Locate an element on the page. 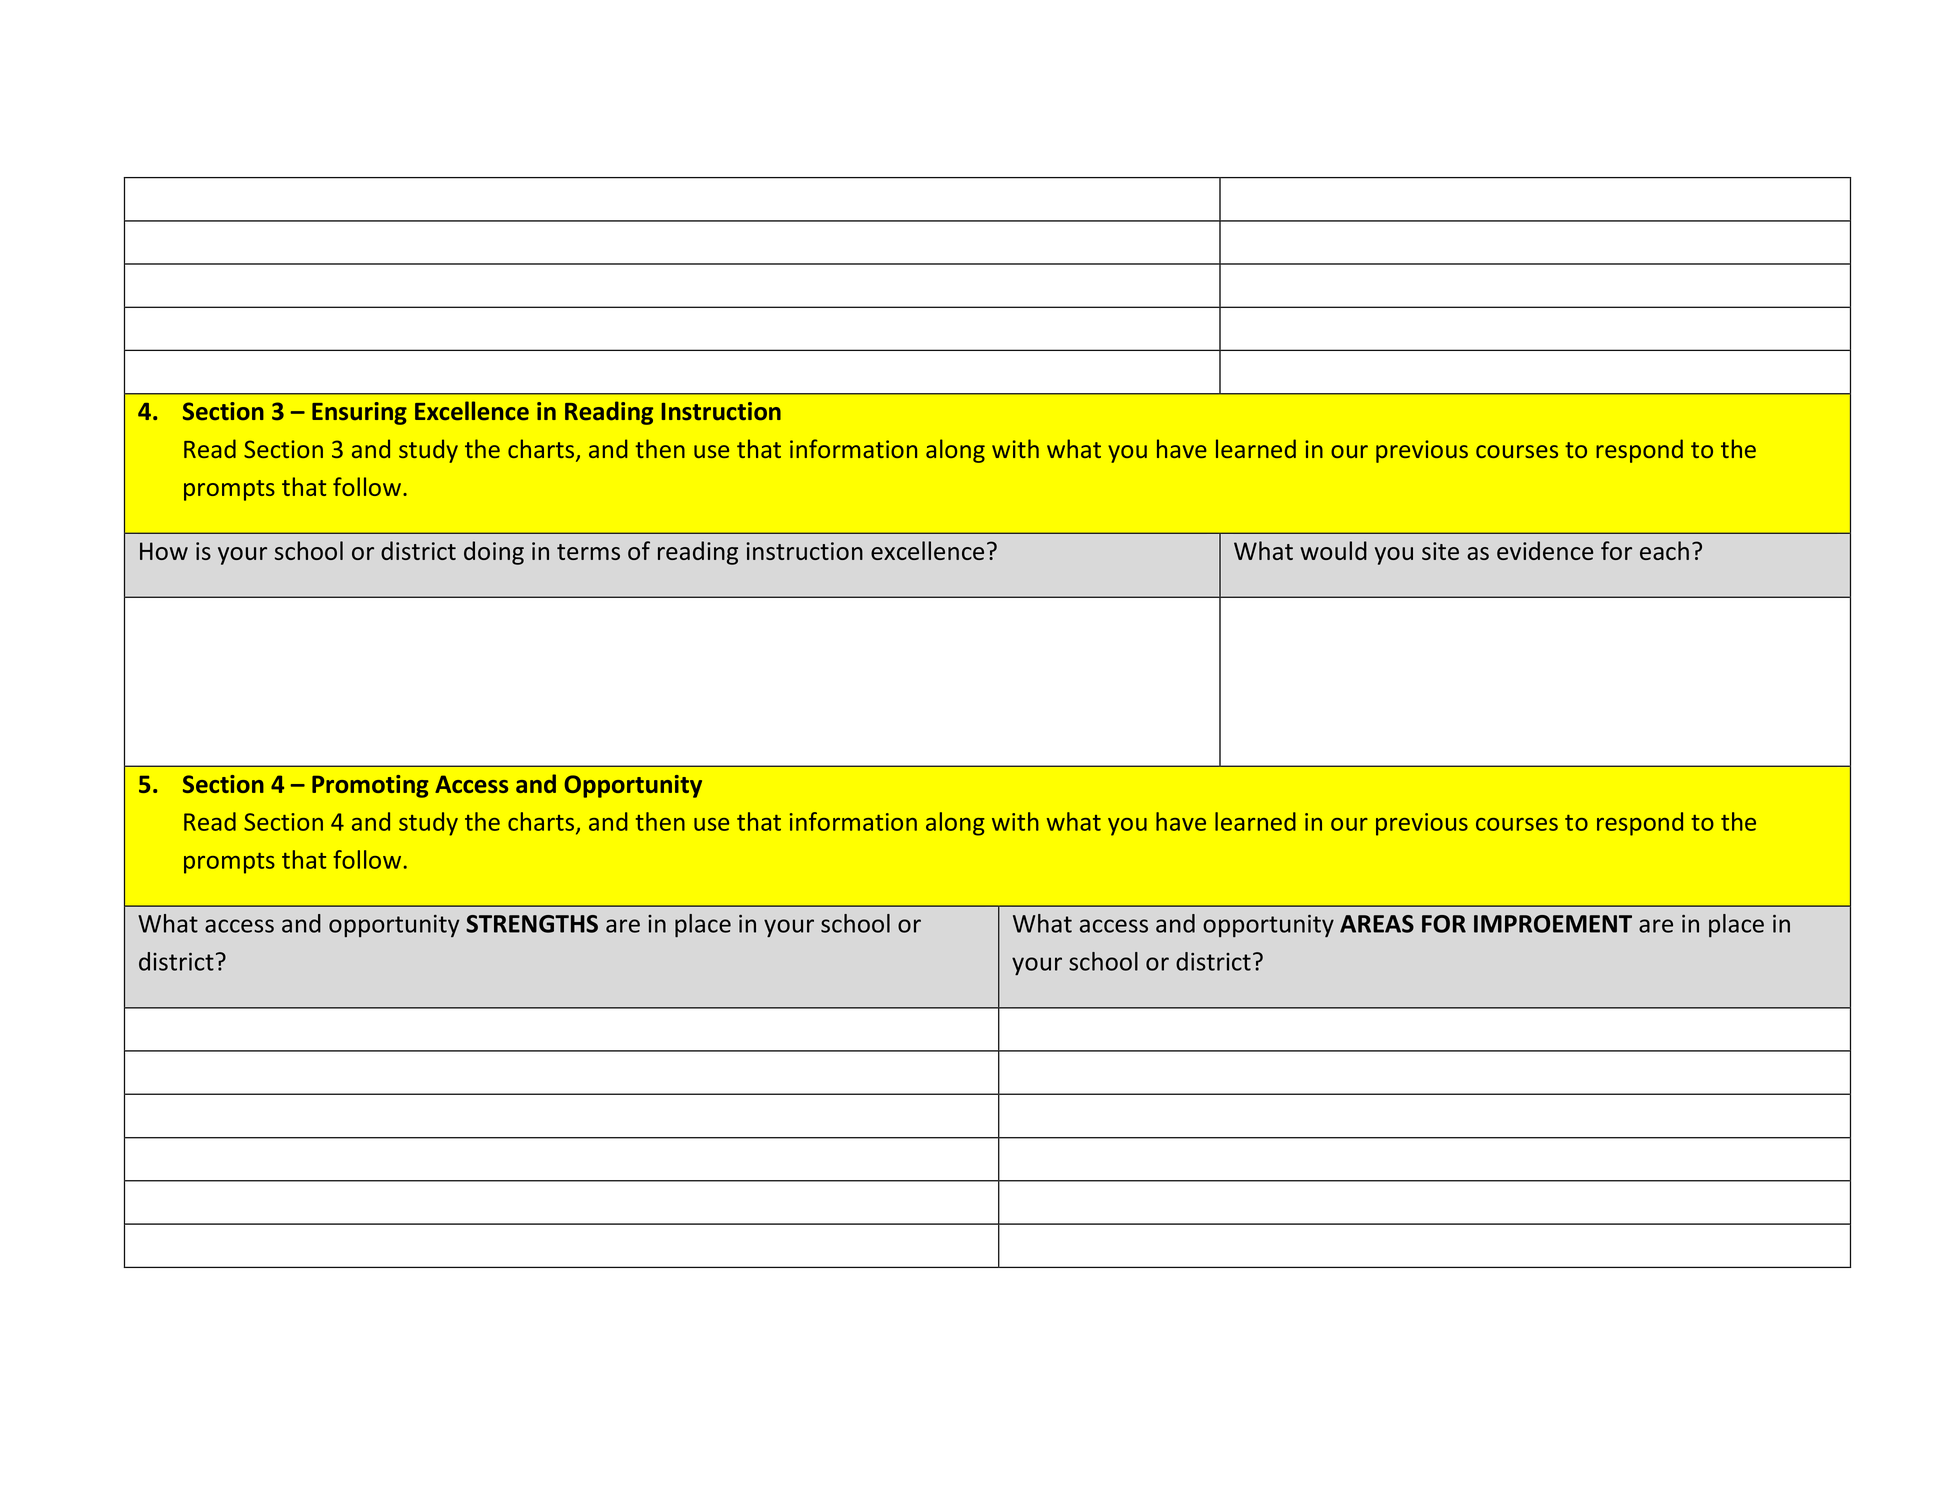 This page has height=1504, width=1947. terms is located at coordinates (588, 552).
